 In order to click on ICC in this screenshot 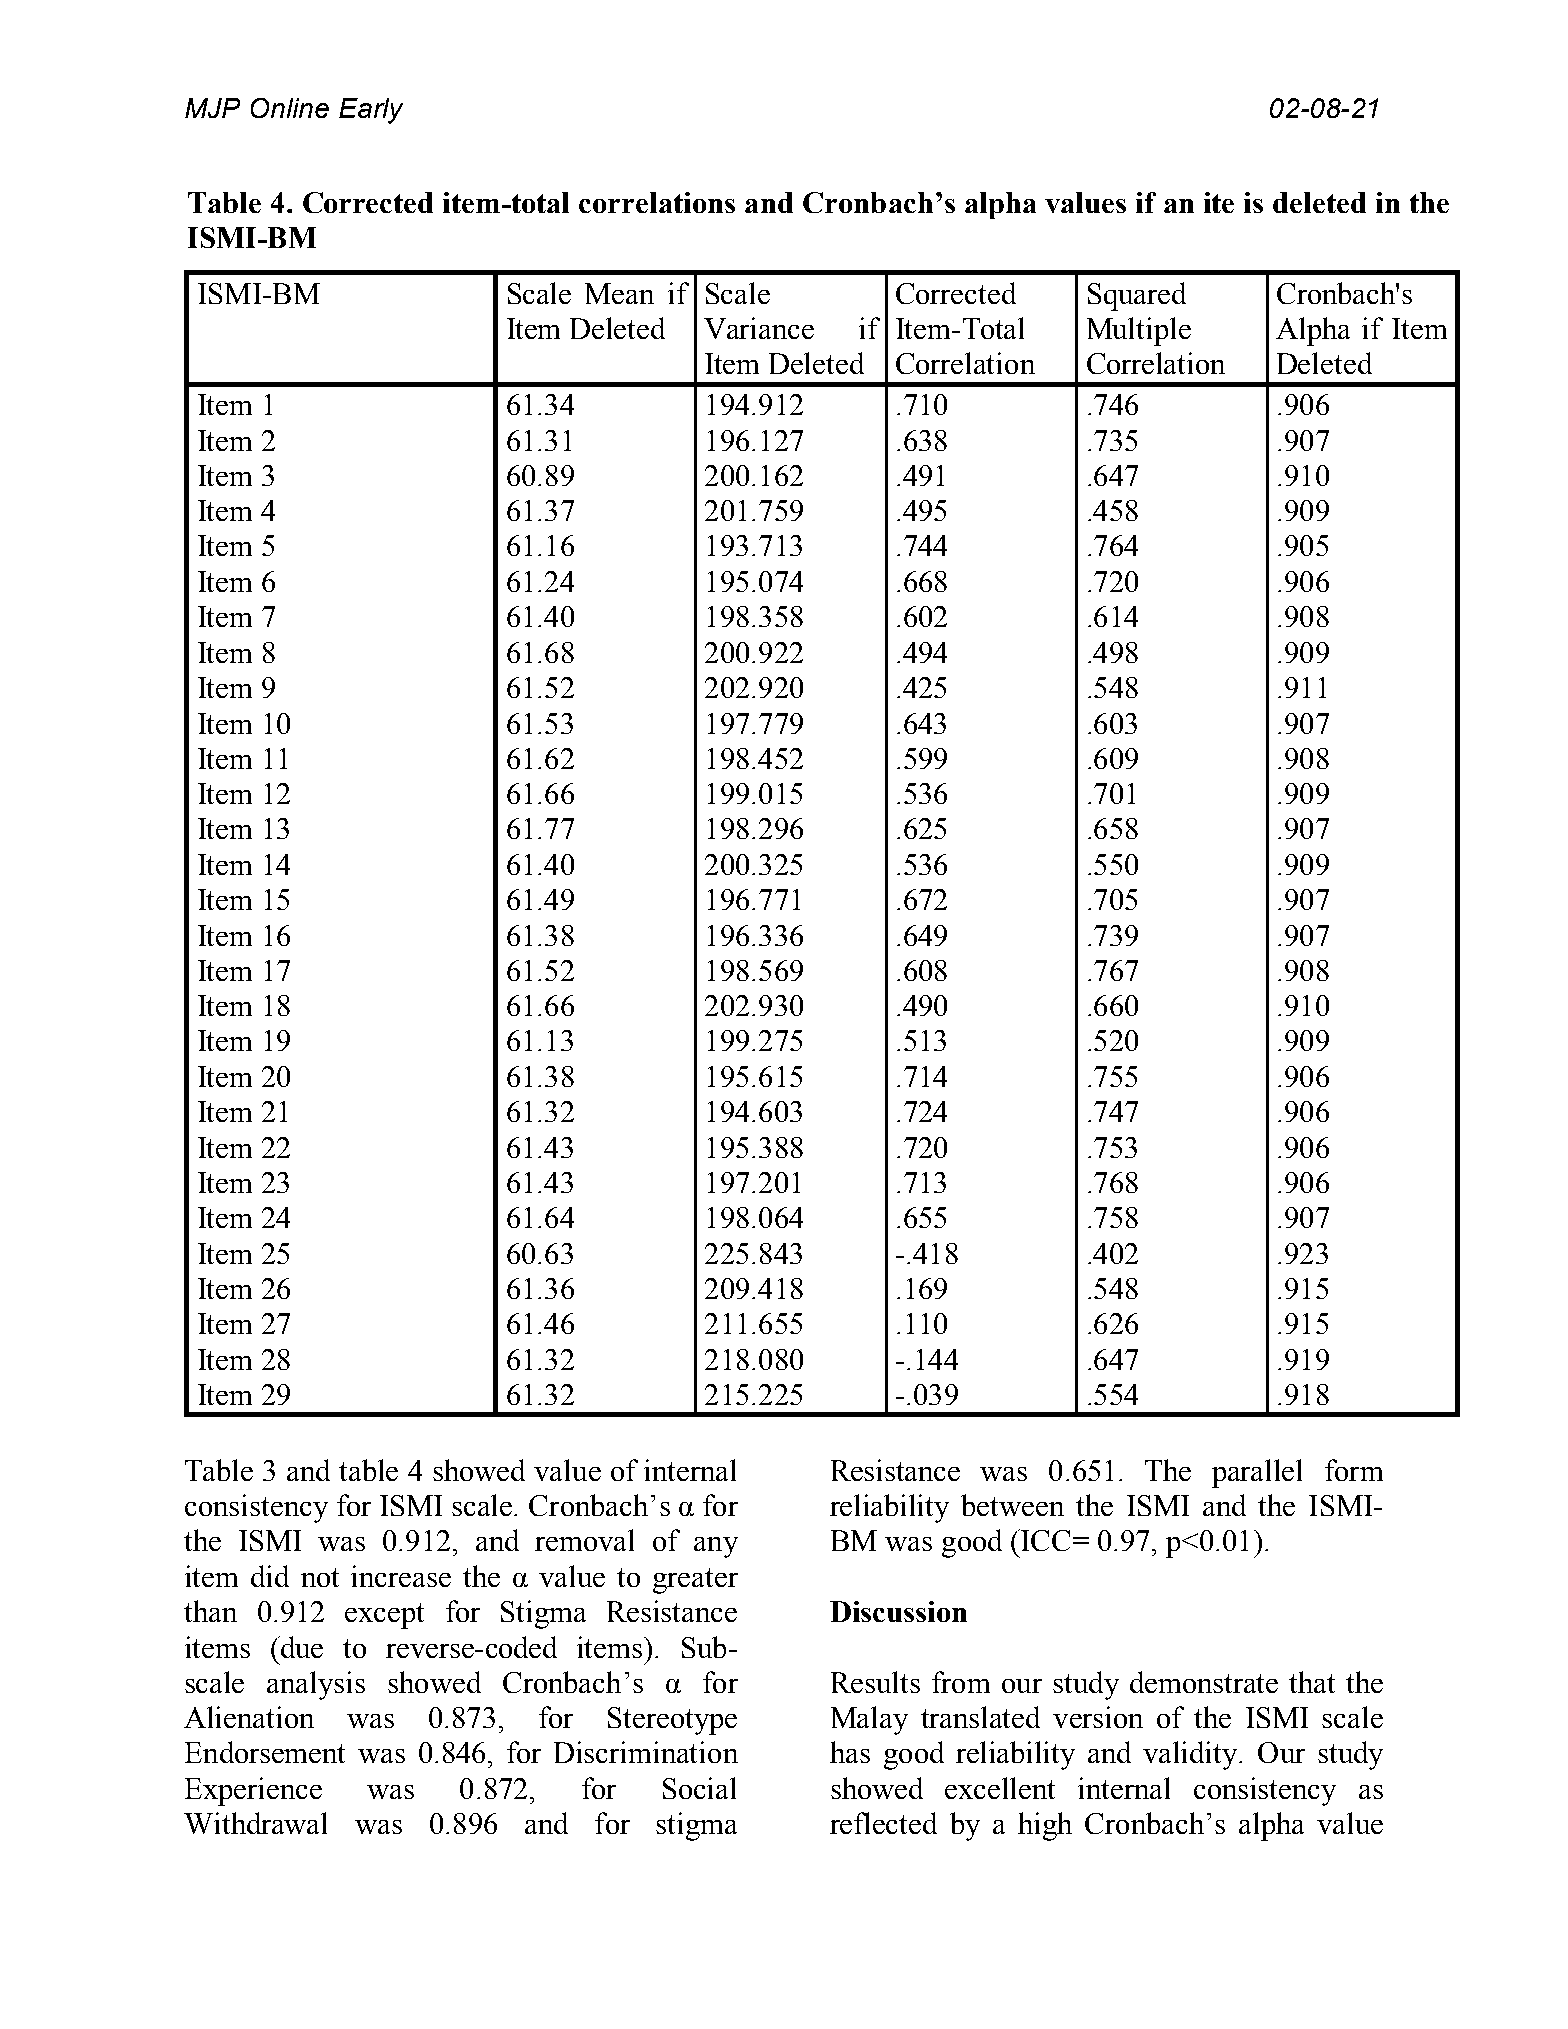, I will do `click(1044, 1540)`.
